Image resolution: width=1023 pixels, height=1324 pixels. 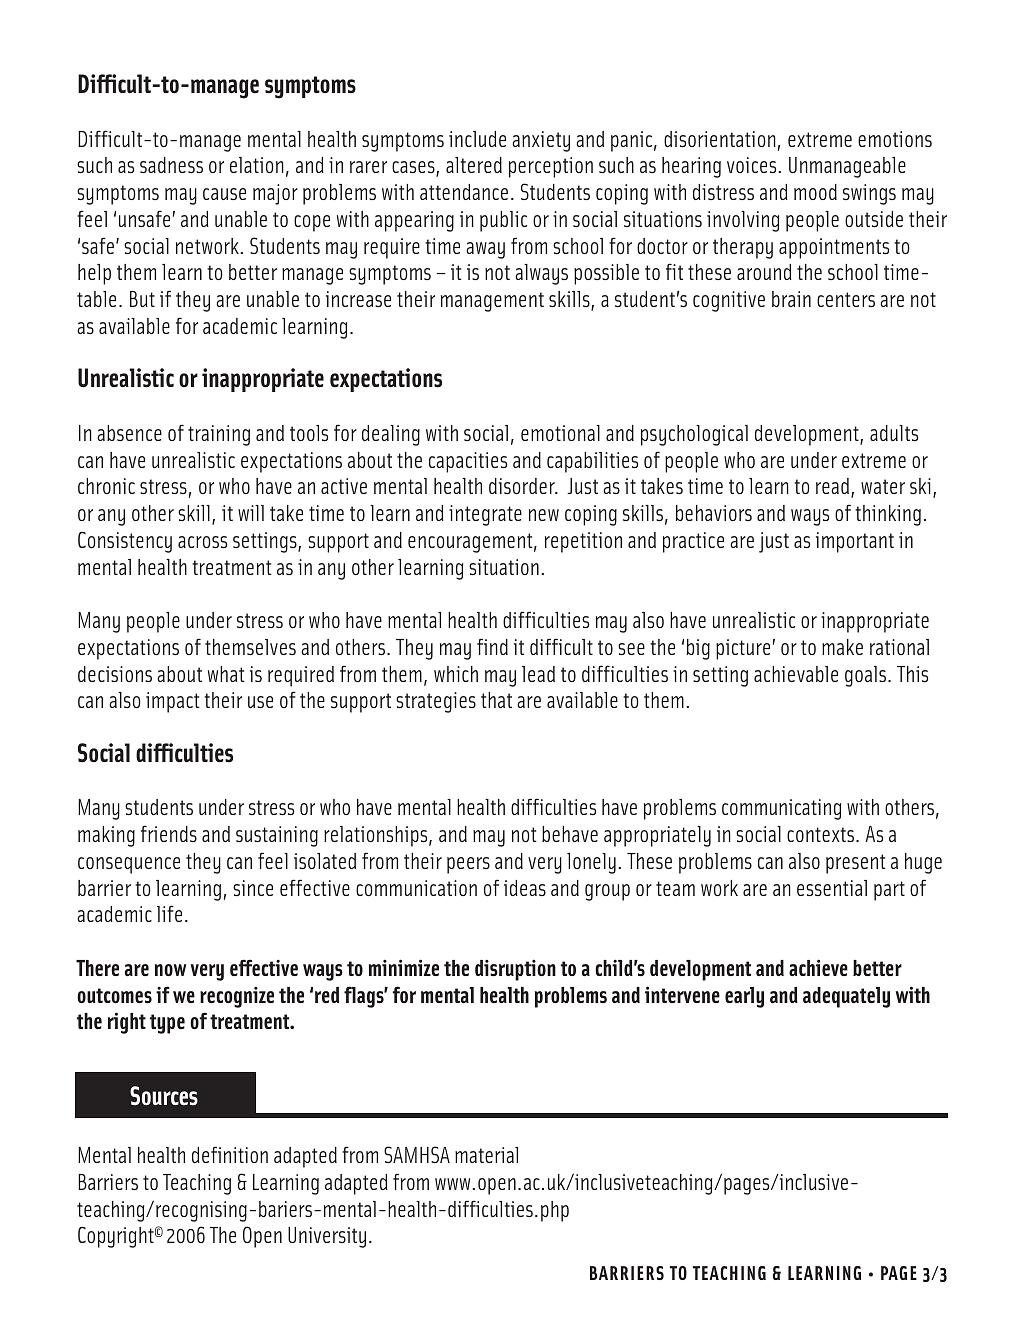 I want to click on read, so click(x=834, y=488).
